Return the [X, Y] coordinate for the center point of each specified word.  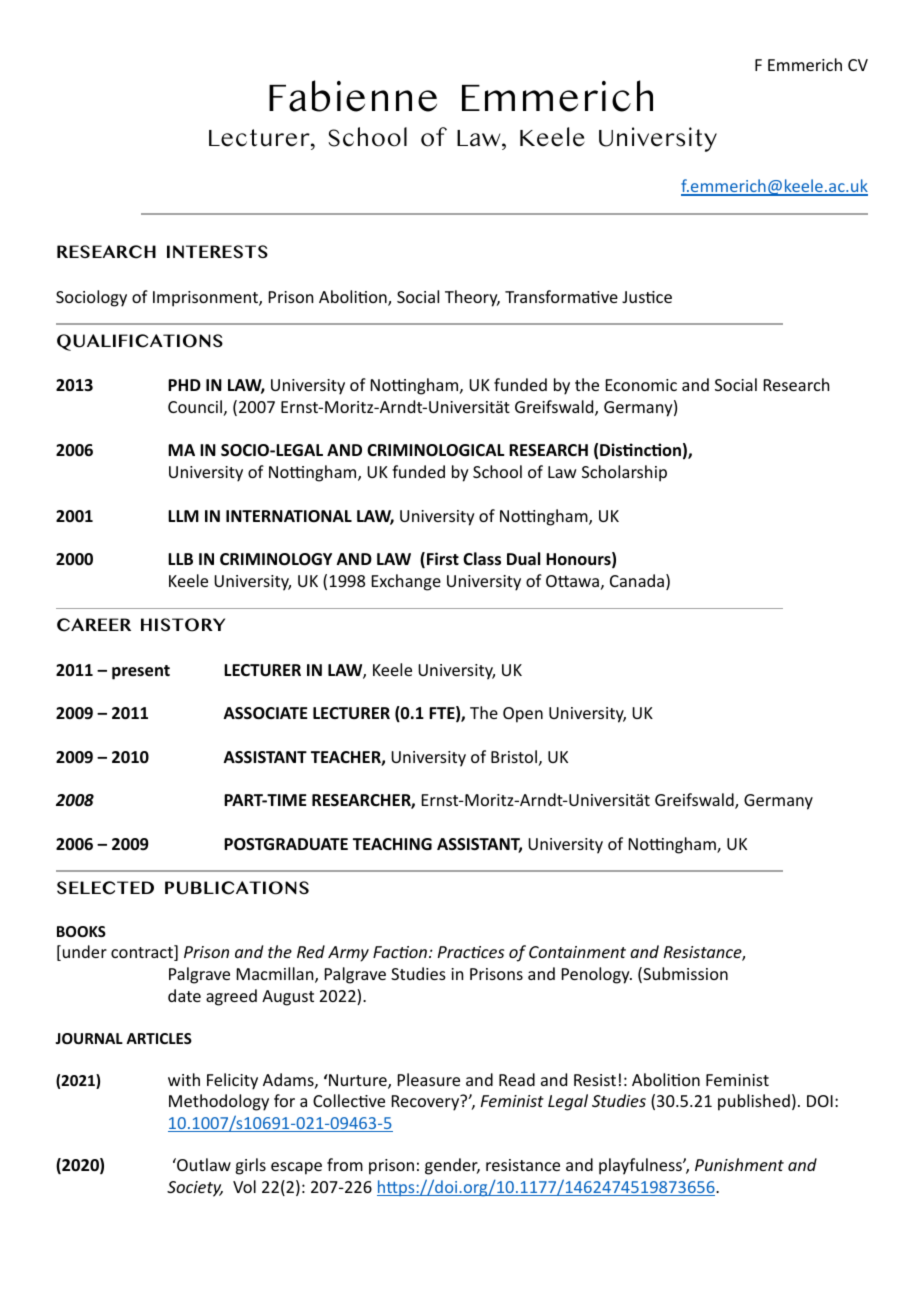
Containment [577, 952]
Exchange [406, 582]
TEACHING [392, 844]
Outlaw [203, 1164]
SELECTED [105, 888]
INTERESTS [217, 251]
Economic [641, 385]
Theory [472, 298]
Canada [638, 582]
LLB [180, 559]
